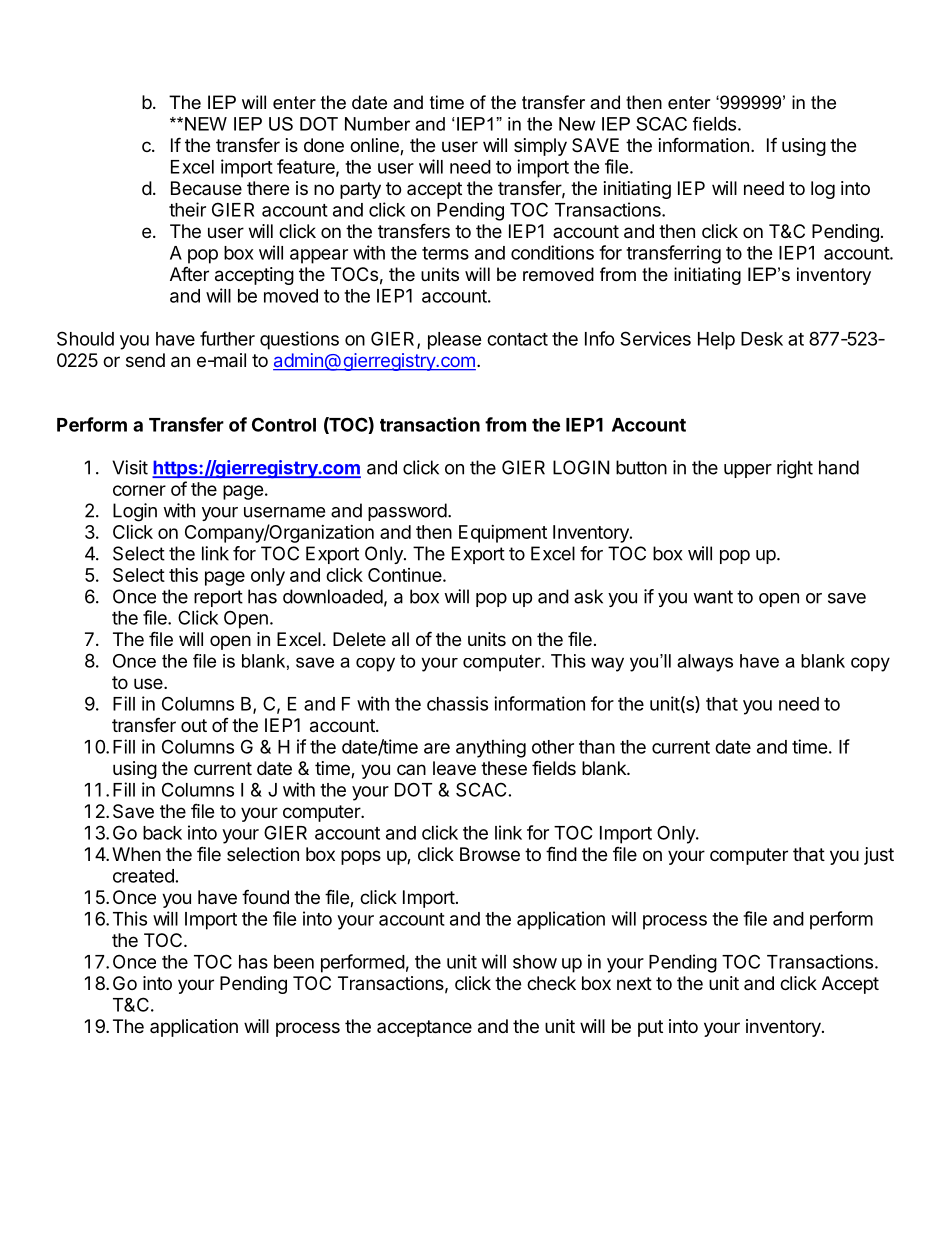  Describe the element at coordinates (762, 339) in the document. I see `Desk` at that location.
